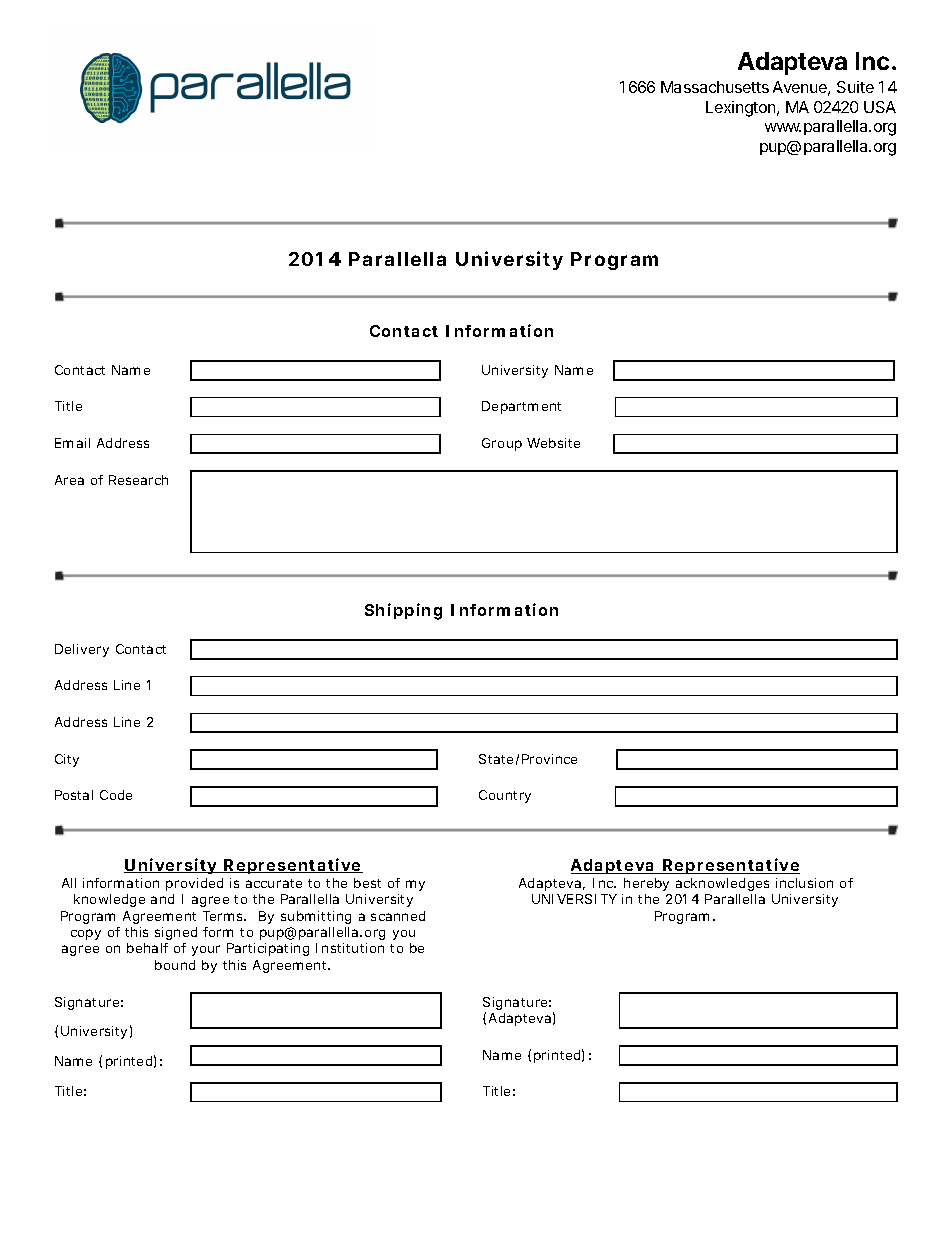 The image size is (952, 1233). Describe the element at coordinates (715, 87) in the screenshot. I see `Massachusetts` at that location.
